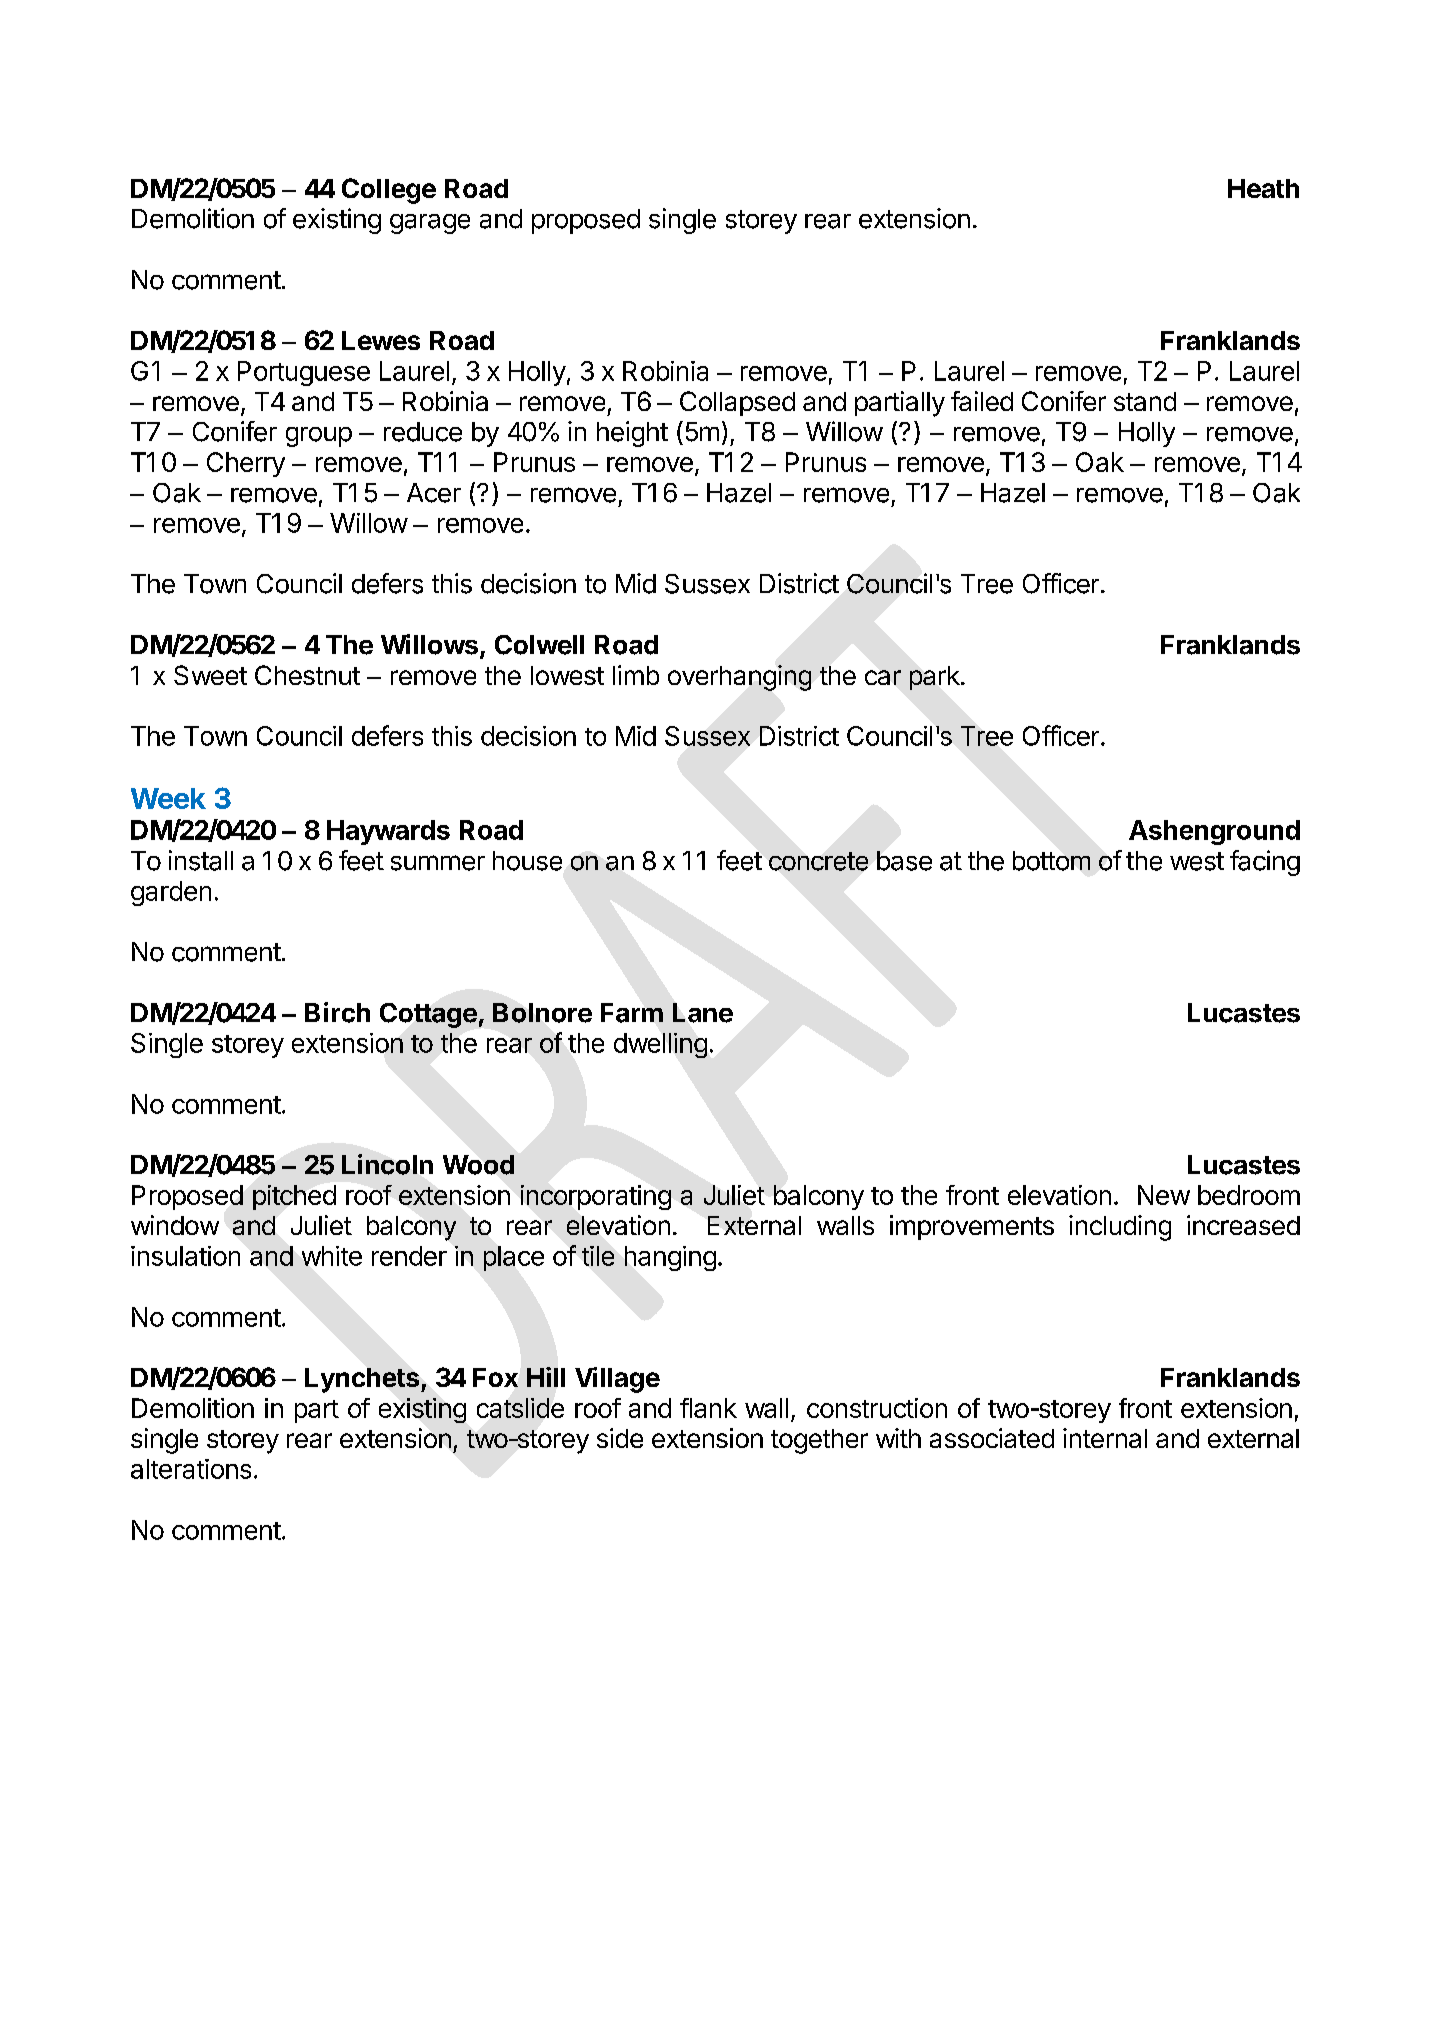 Image resolution: width=1430 pixels, height=2024 pixels. What do you see at coordinates (818, 861) in the document?
I see `concrete` at bounding box center [818, 861].
